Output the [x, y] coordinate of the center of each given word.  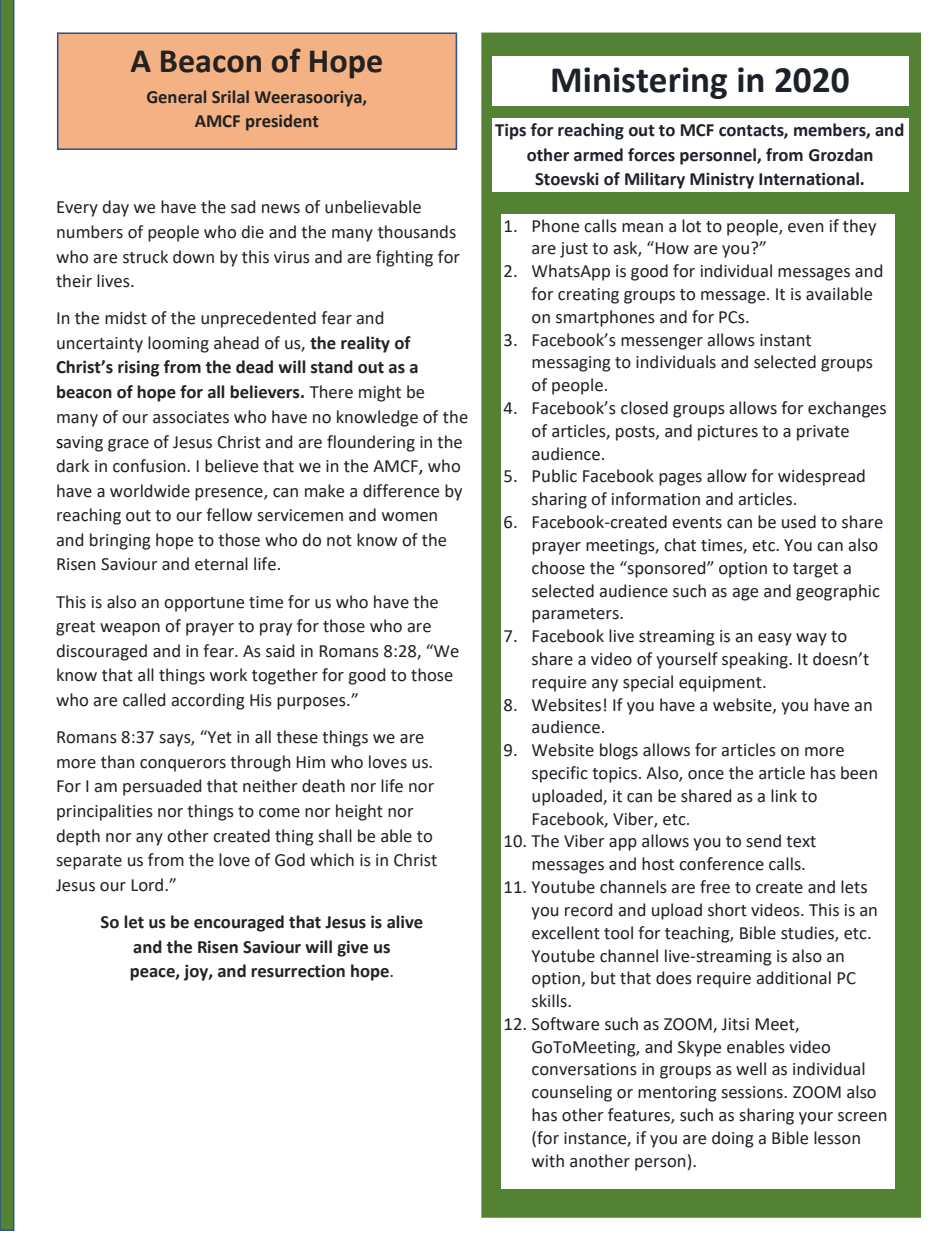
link [784, 795]
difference [401, 491]
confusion [150, 466]
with [548, 1161]
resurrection [298, 971]
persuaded [162, 787]
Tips [510, 131]
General [176, 96]
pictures [728, 433]
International [810, 179]
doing [733, 1139]
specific [560, 774]
